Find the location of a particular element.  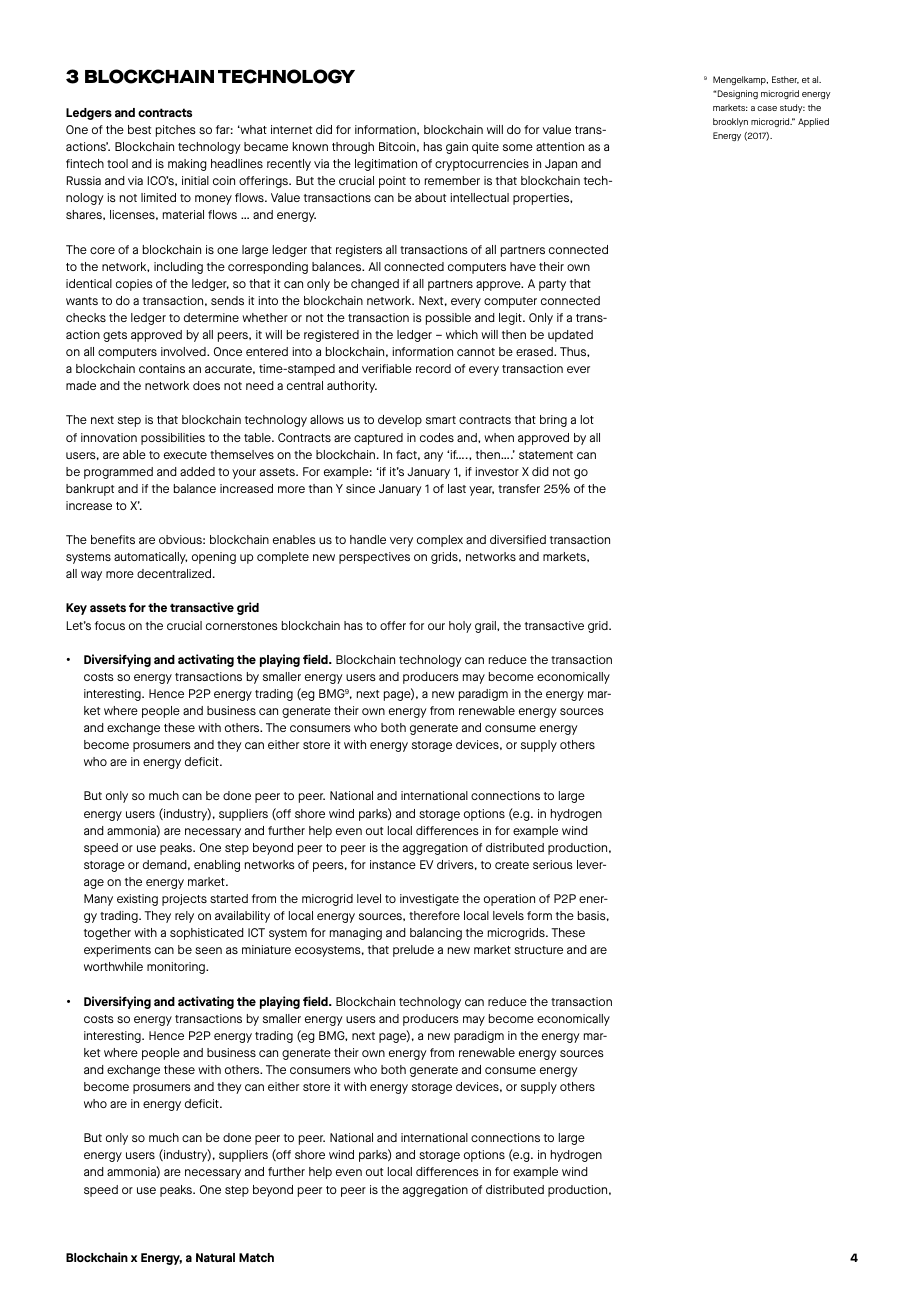

focus is located at coordinates (110, 625).
